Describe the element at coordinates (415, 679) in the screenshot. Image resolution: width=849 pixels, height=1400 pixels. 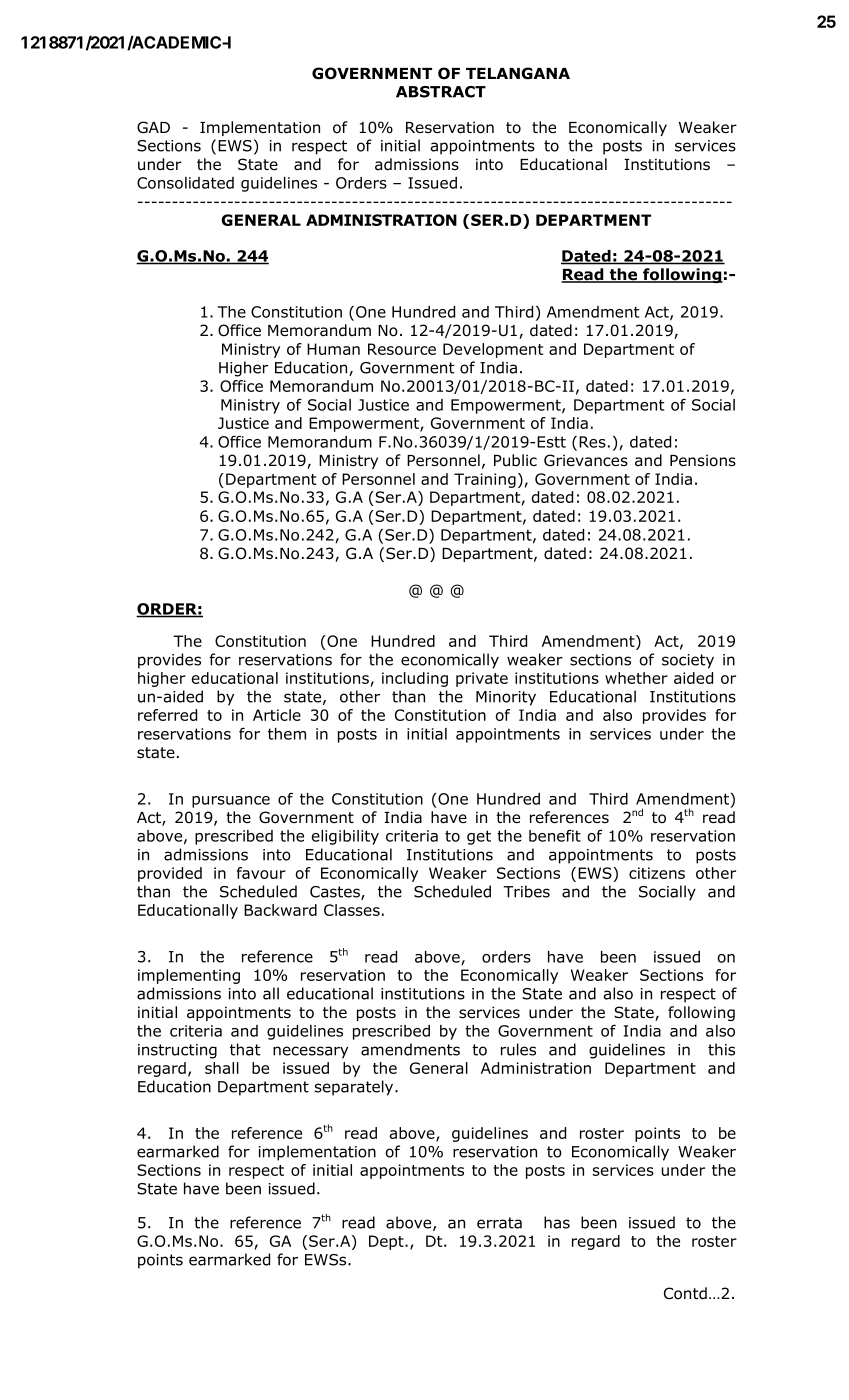
I see `including` at that location.
